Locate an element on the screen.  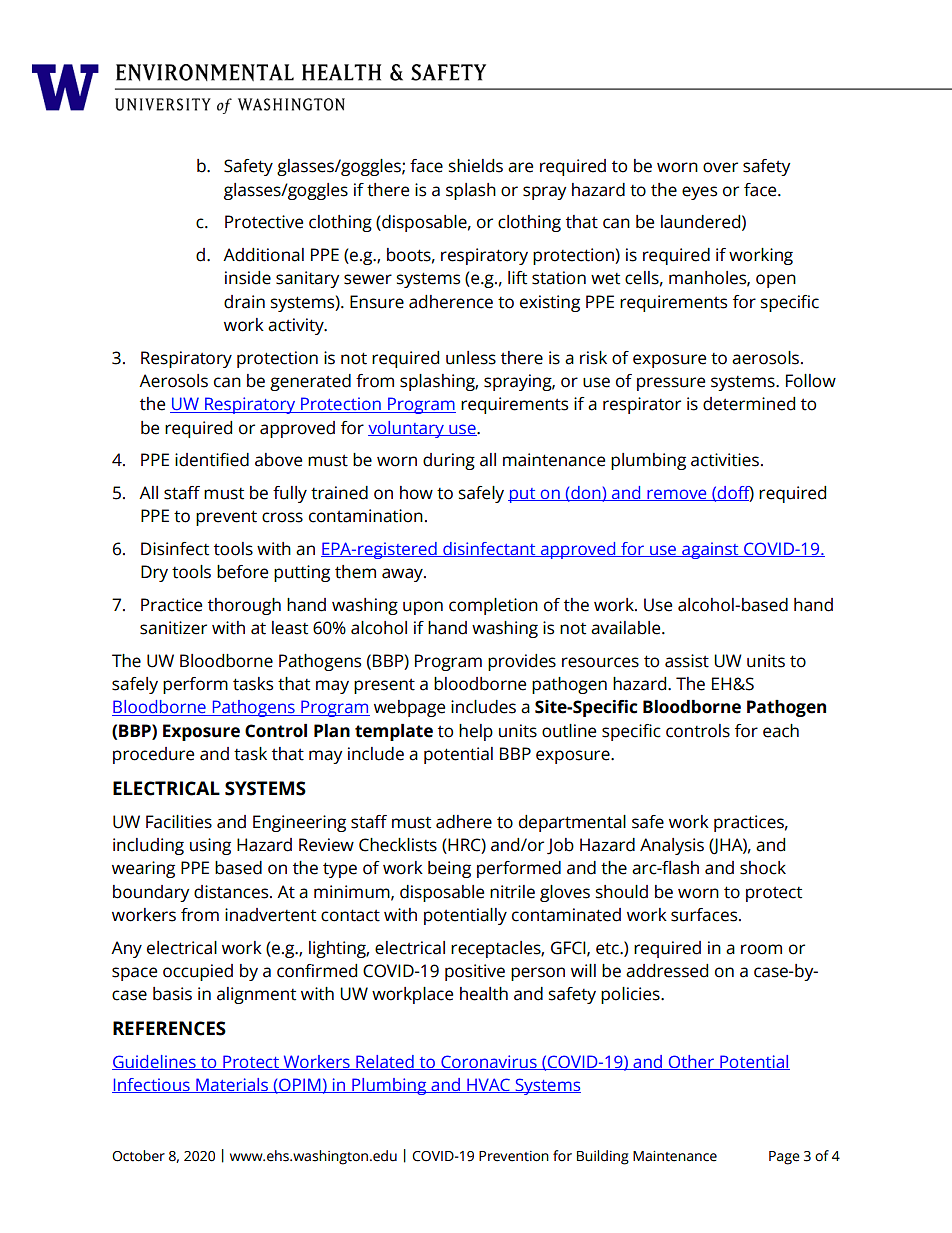
shock is located at coordinates (763, 868).
